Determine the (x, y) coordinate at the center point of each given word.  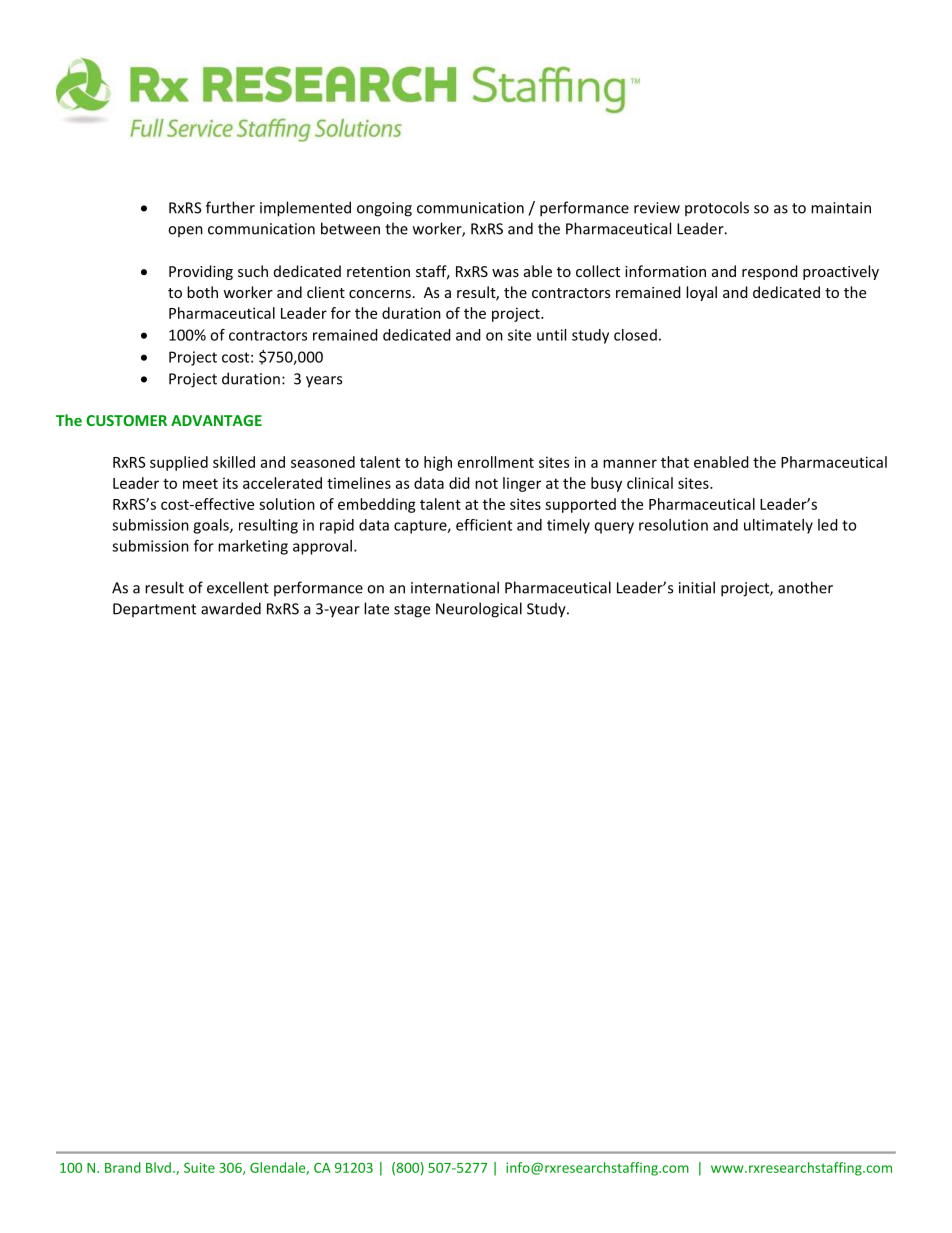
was (505, 273)
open (185, 231)
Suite (199, 1167)
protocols (717, 208)
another (805, 587)
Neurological (479, 610)
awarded (231, 608)
